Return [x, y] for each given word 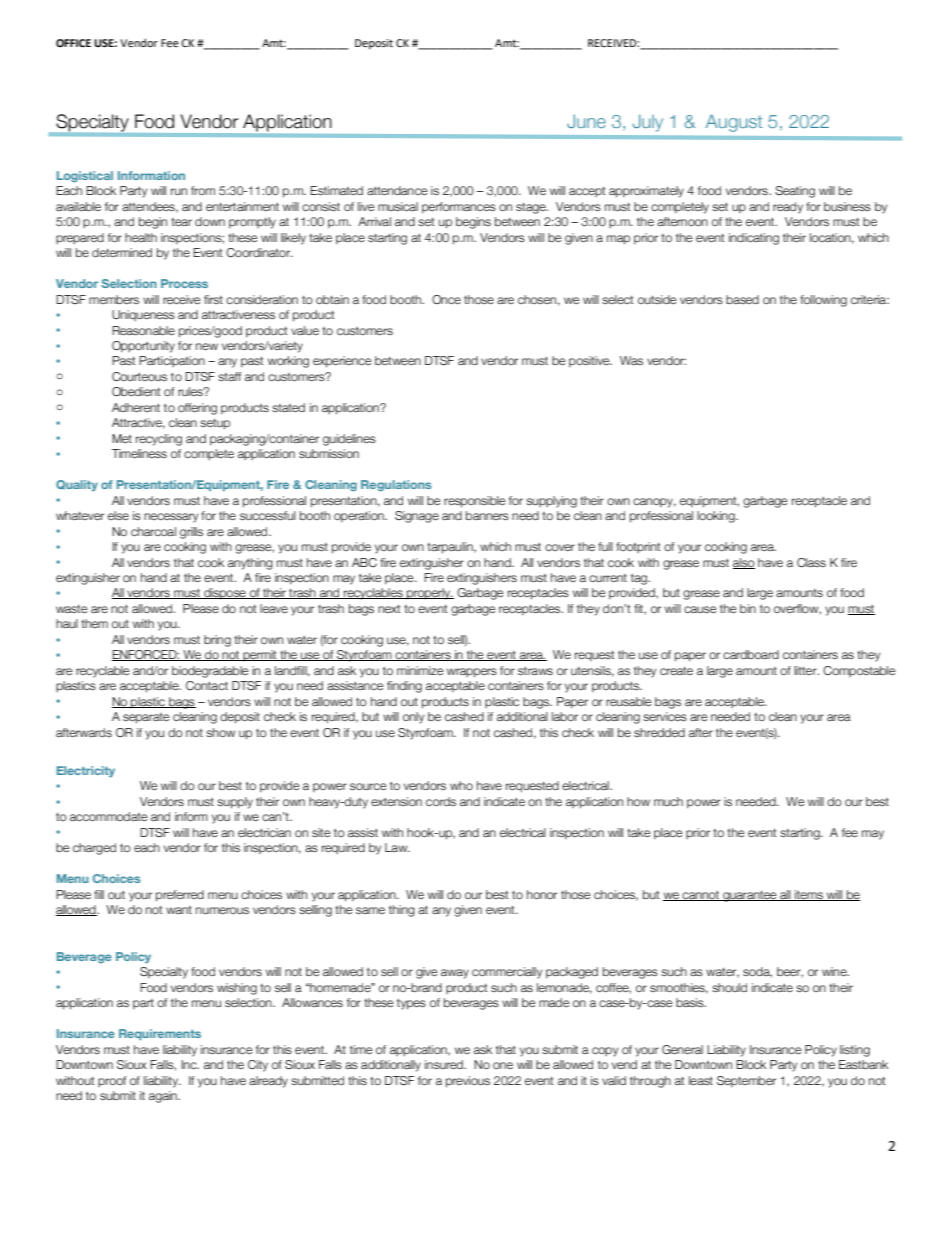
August [734, 123]
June [586, 121]
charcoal [153, 531]
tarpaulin [451, 548]
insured [445, 1064]
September [746, 1081]
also [744, 563]
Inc [190, 1064]
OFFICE [73, 43]
